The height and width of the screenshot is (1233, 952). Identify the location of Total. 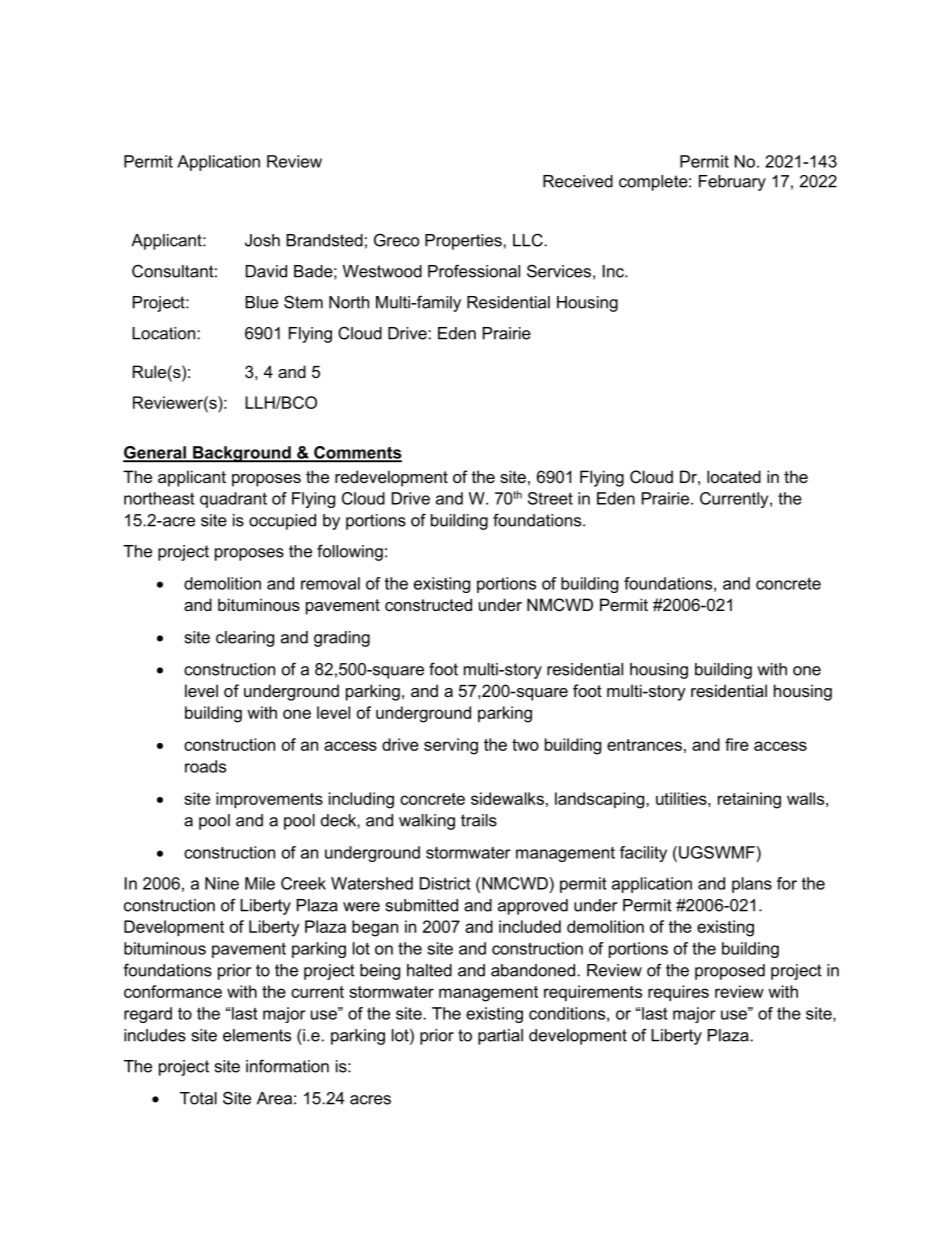
(198, 1098).
